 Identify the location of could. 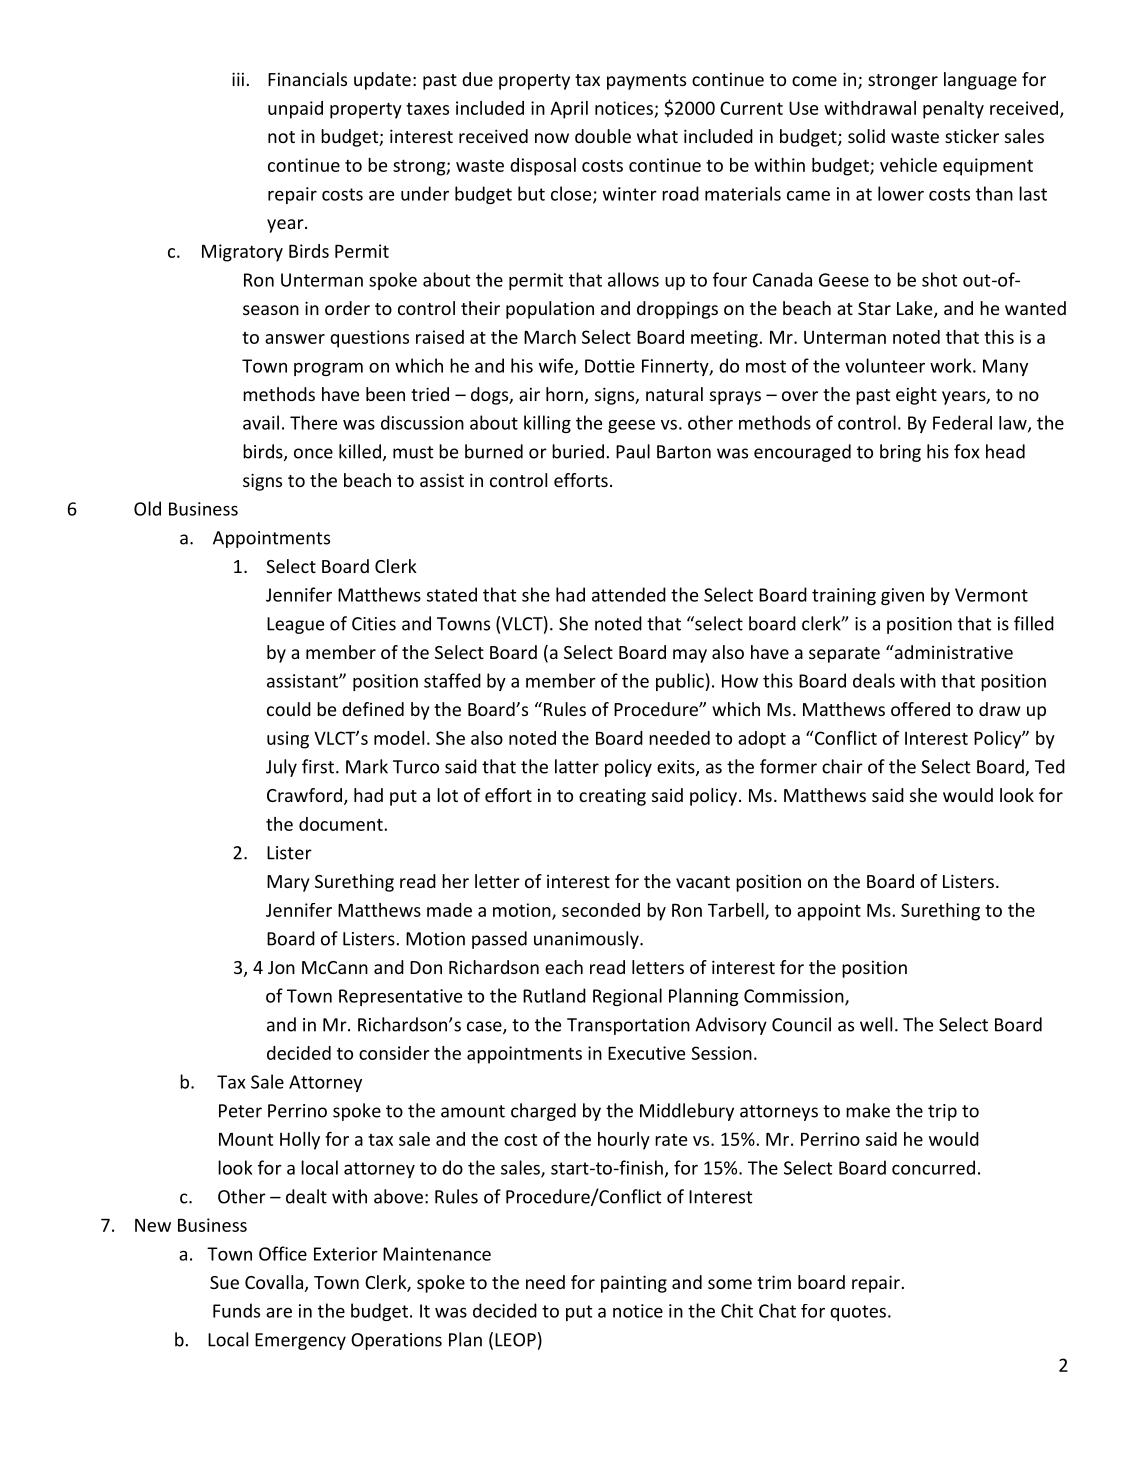
(289, 709).
